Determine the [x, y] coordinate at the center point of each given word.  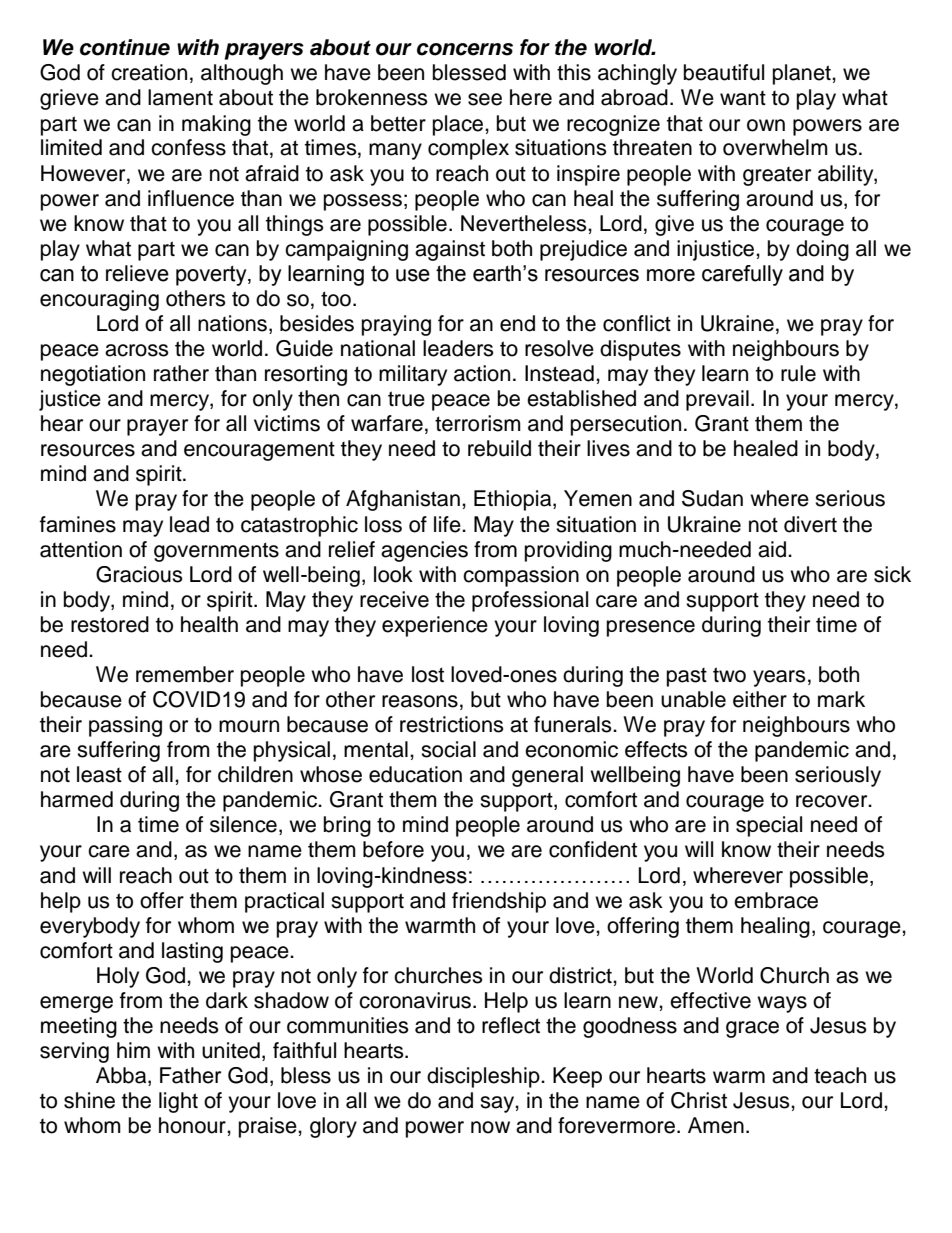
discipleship [484, 1077]
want [743, 98]
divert [810, 524]
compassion [521, 576]
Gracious [139, 574]
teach [840, 1075]
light [178, 1102]
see [485, 99]
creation [149, 72]
